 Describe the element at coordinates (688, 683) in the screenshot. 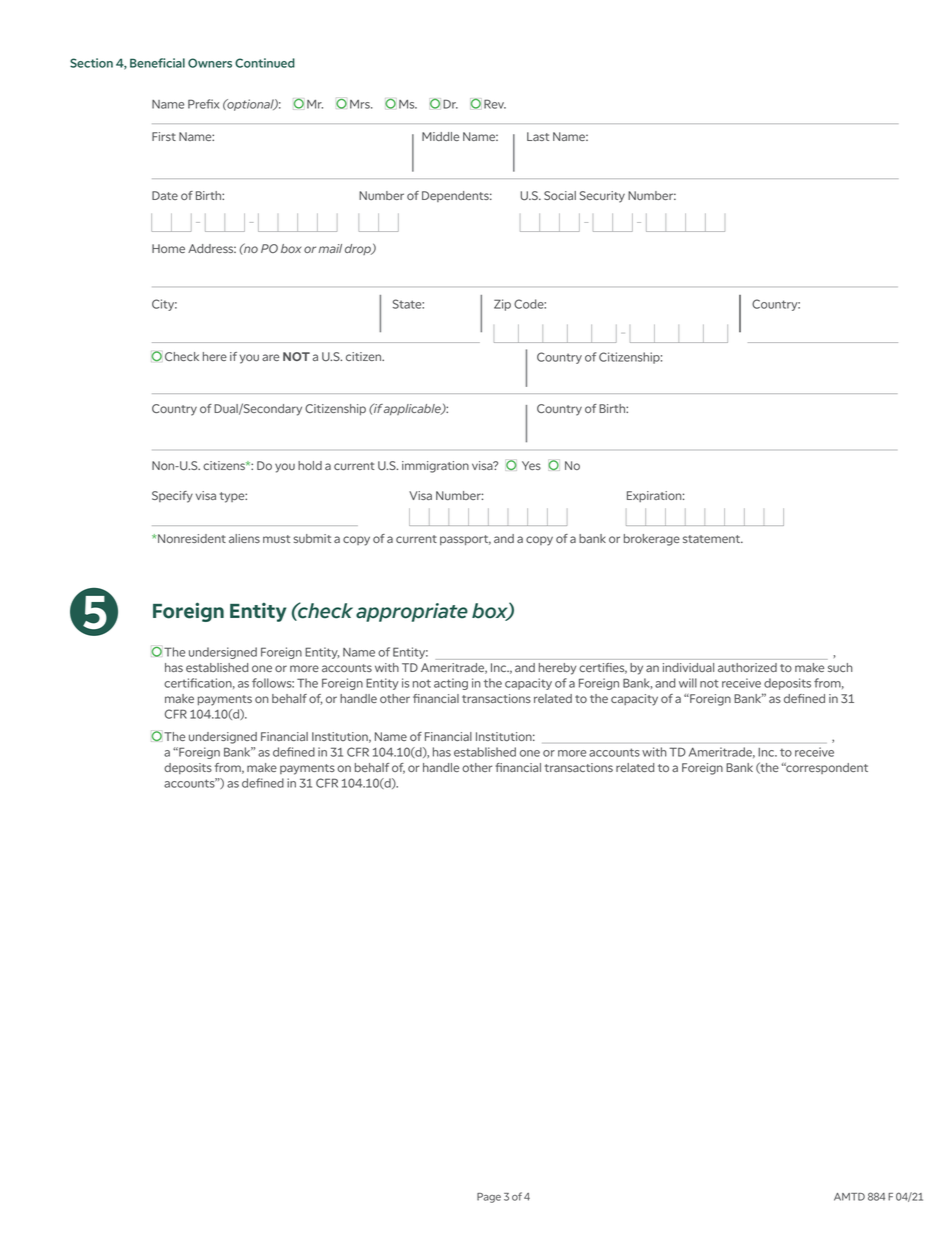

I see `will` at that location.
